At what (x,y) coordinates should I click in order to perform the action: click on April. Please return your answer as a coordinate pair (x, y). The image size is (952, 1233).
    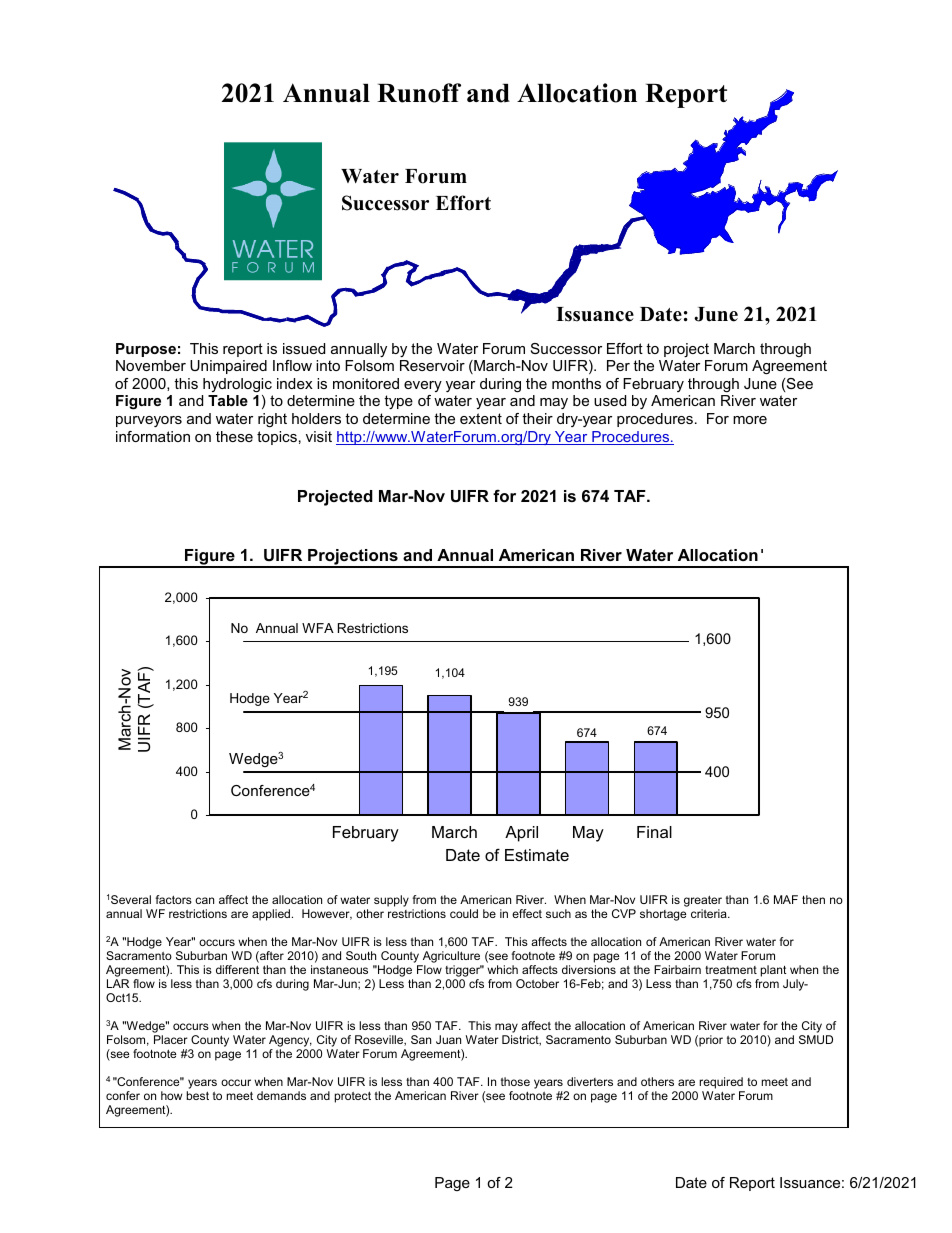
    Looking at the image, I should click on (521, 834).
